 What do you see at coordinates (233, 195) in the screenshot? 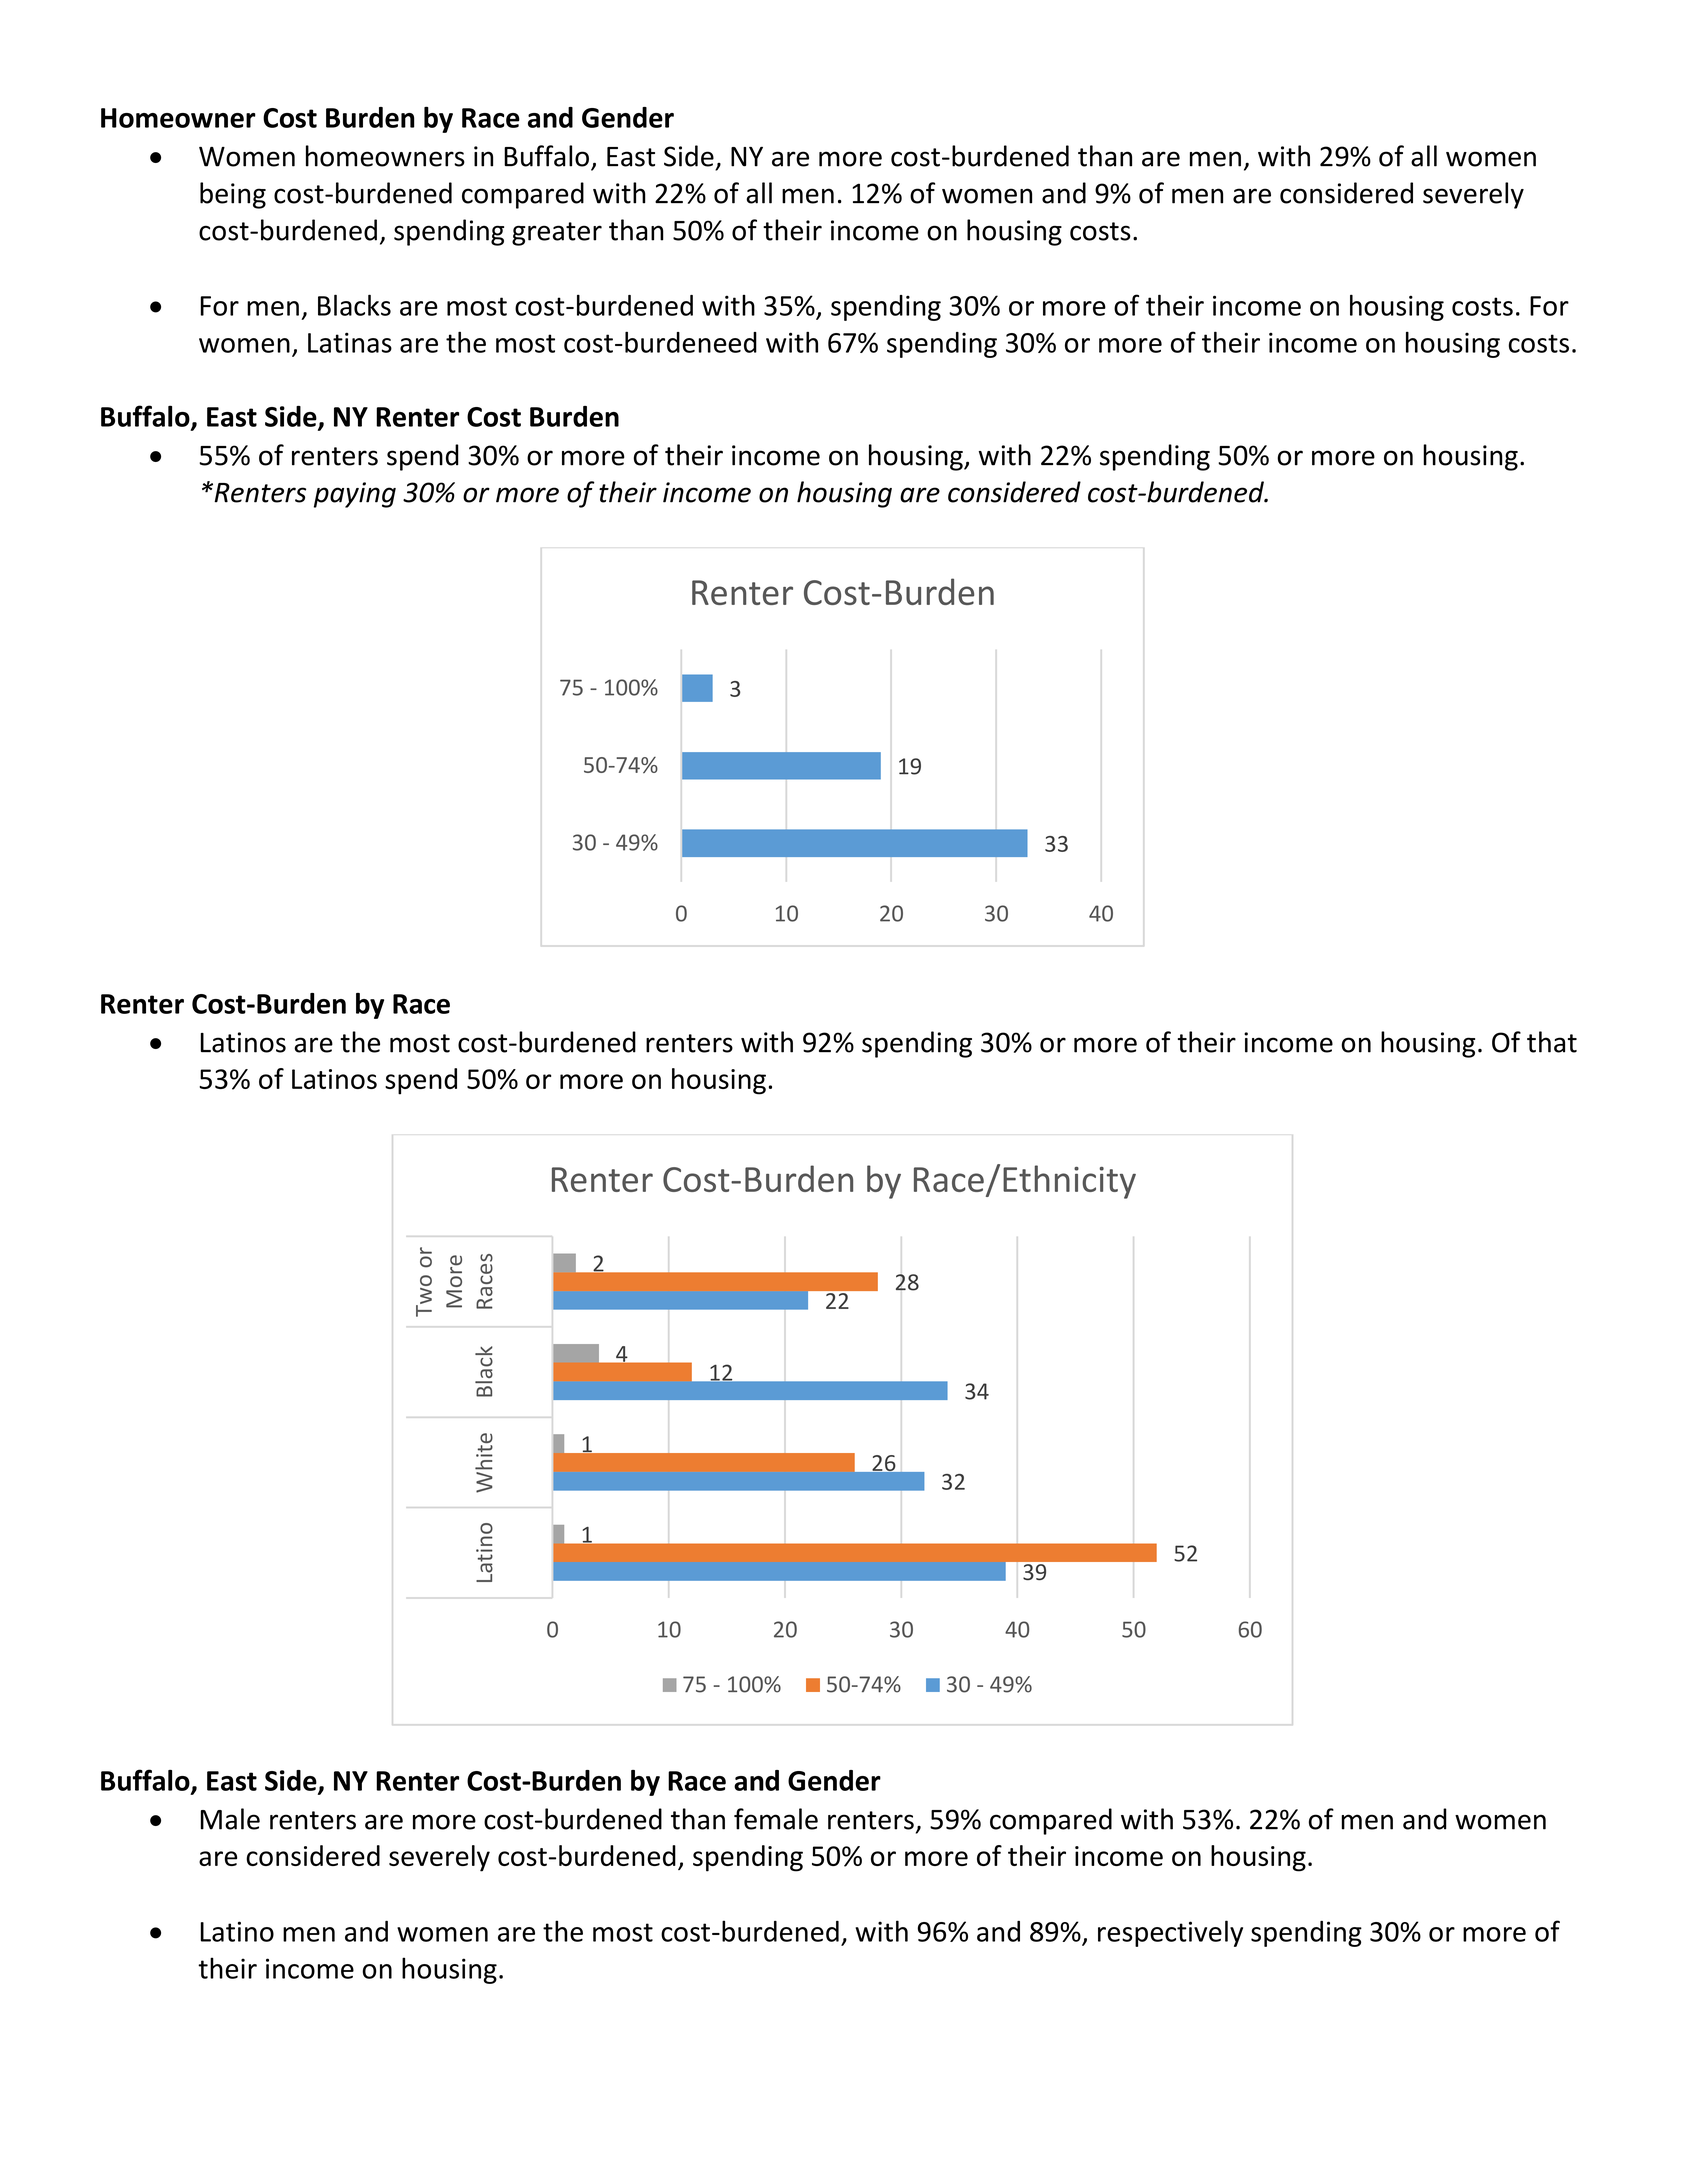
I see `being` at bounding box center [233, 195].
